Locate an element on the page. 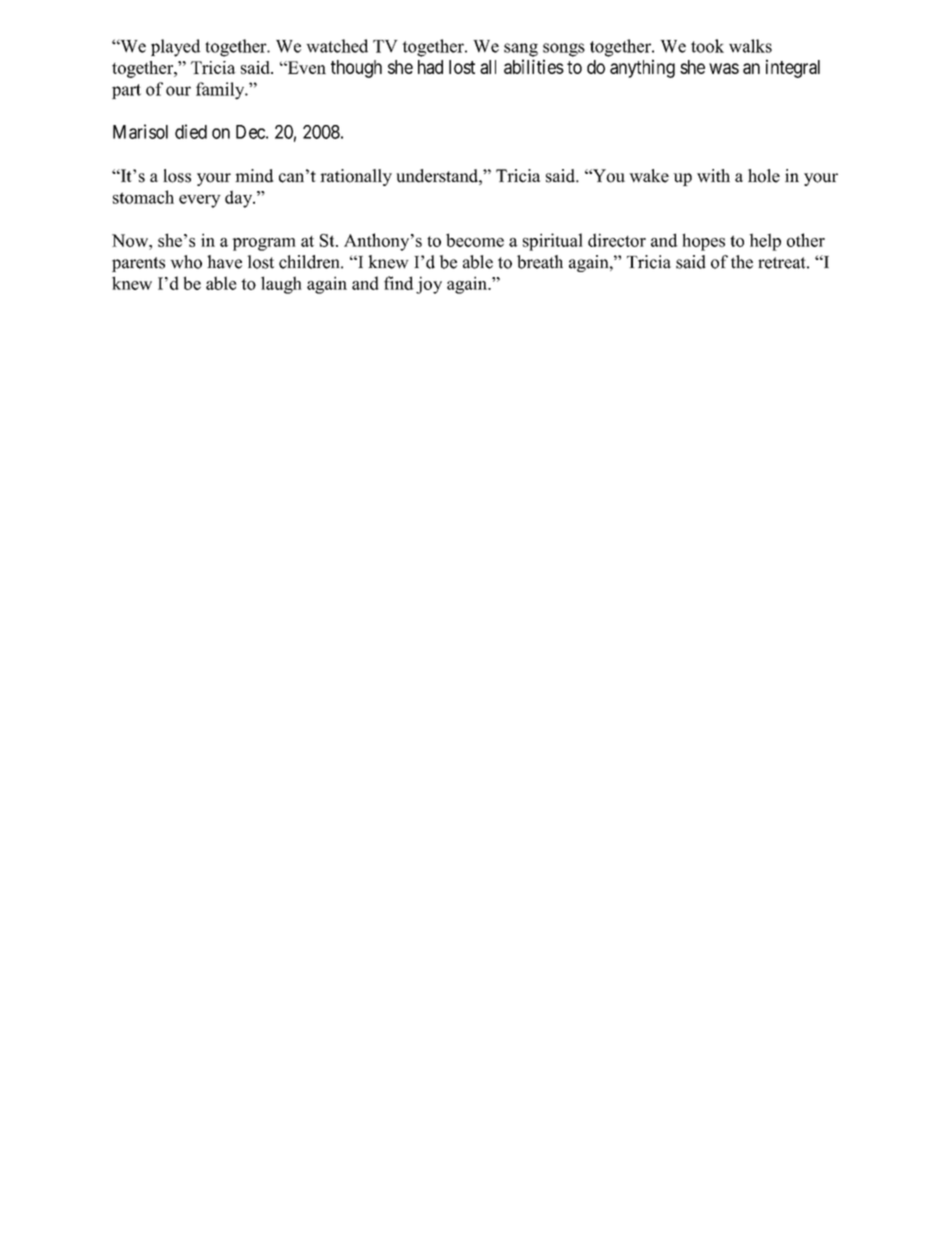  with is located at coordinates (713, 175).
